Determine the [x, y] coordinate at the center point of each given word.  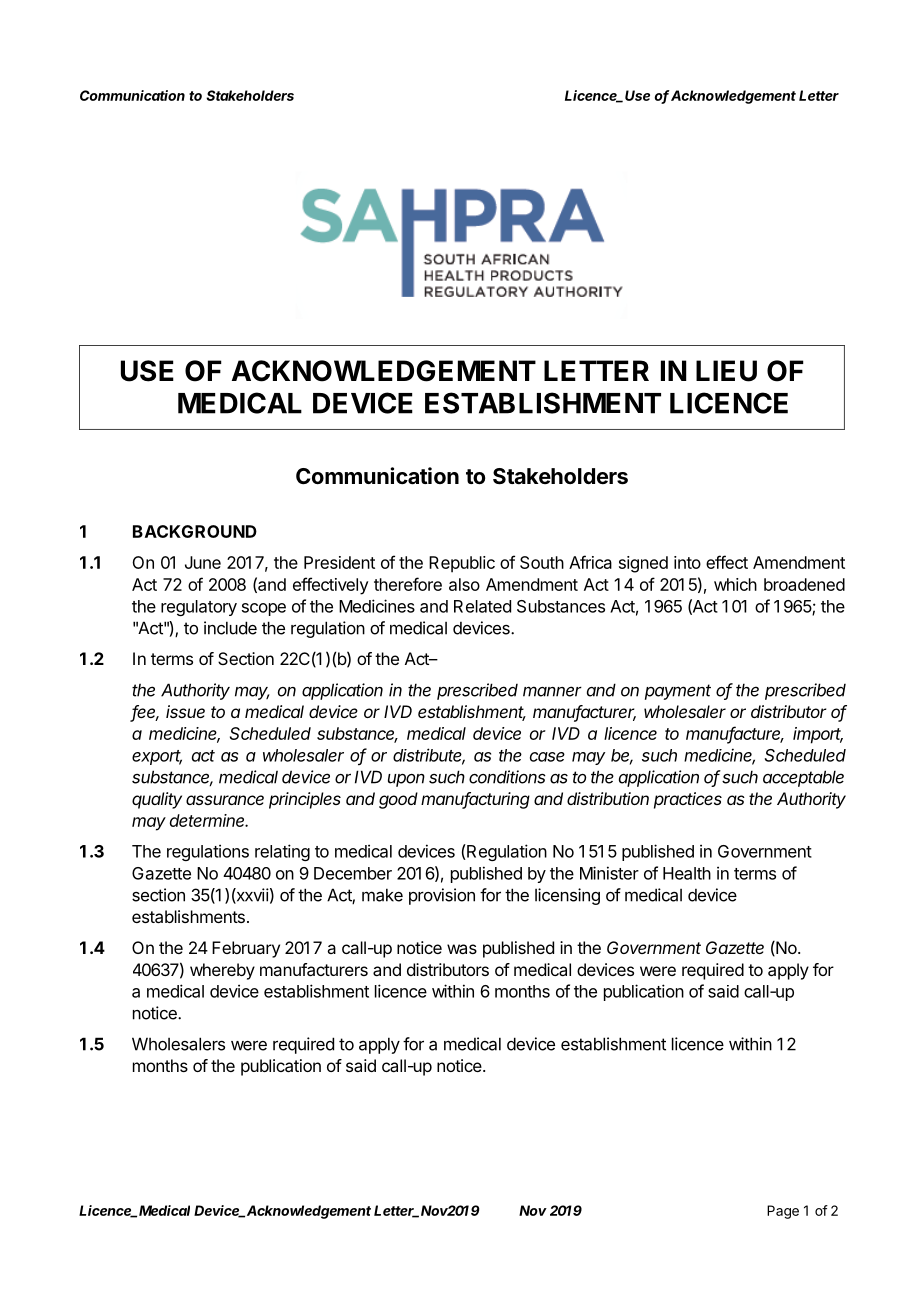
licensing [567, 896]
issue [185, 711]
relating [282, 852]
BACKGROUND [195, 531]
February [246, 949]
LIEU [726, 371]
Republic [462, 564]
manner [552, 691]
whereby [222, 971]
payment [678, 692]
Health [687, 873]
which [735, 584]
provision [442, 896]
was [462, 949]
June [203, 562]
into [687, 562]
